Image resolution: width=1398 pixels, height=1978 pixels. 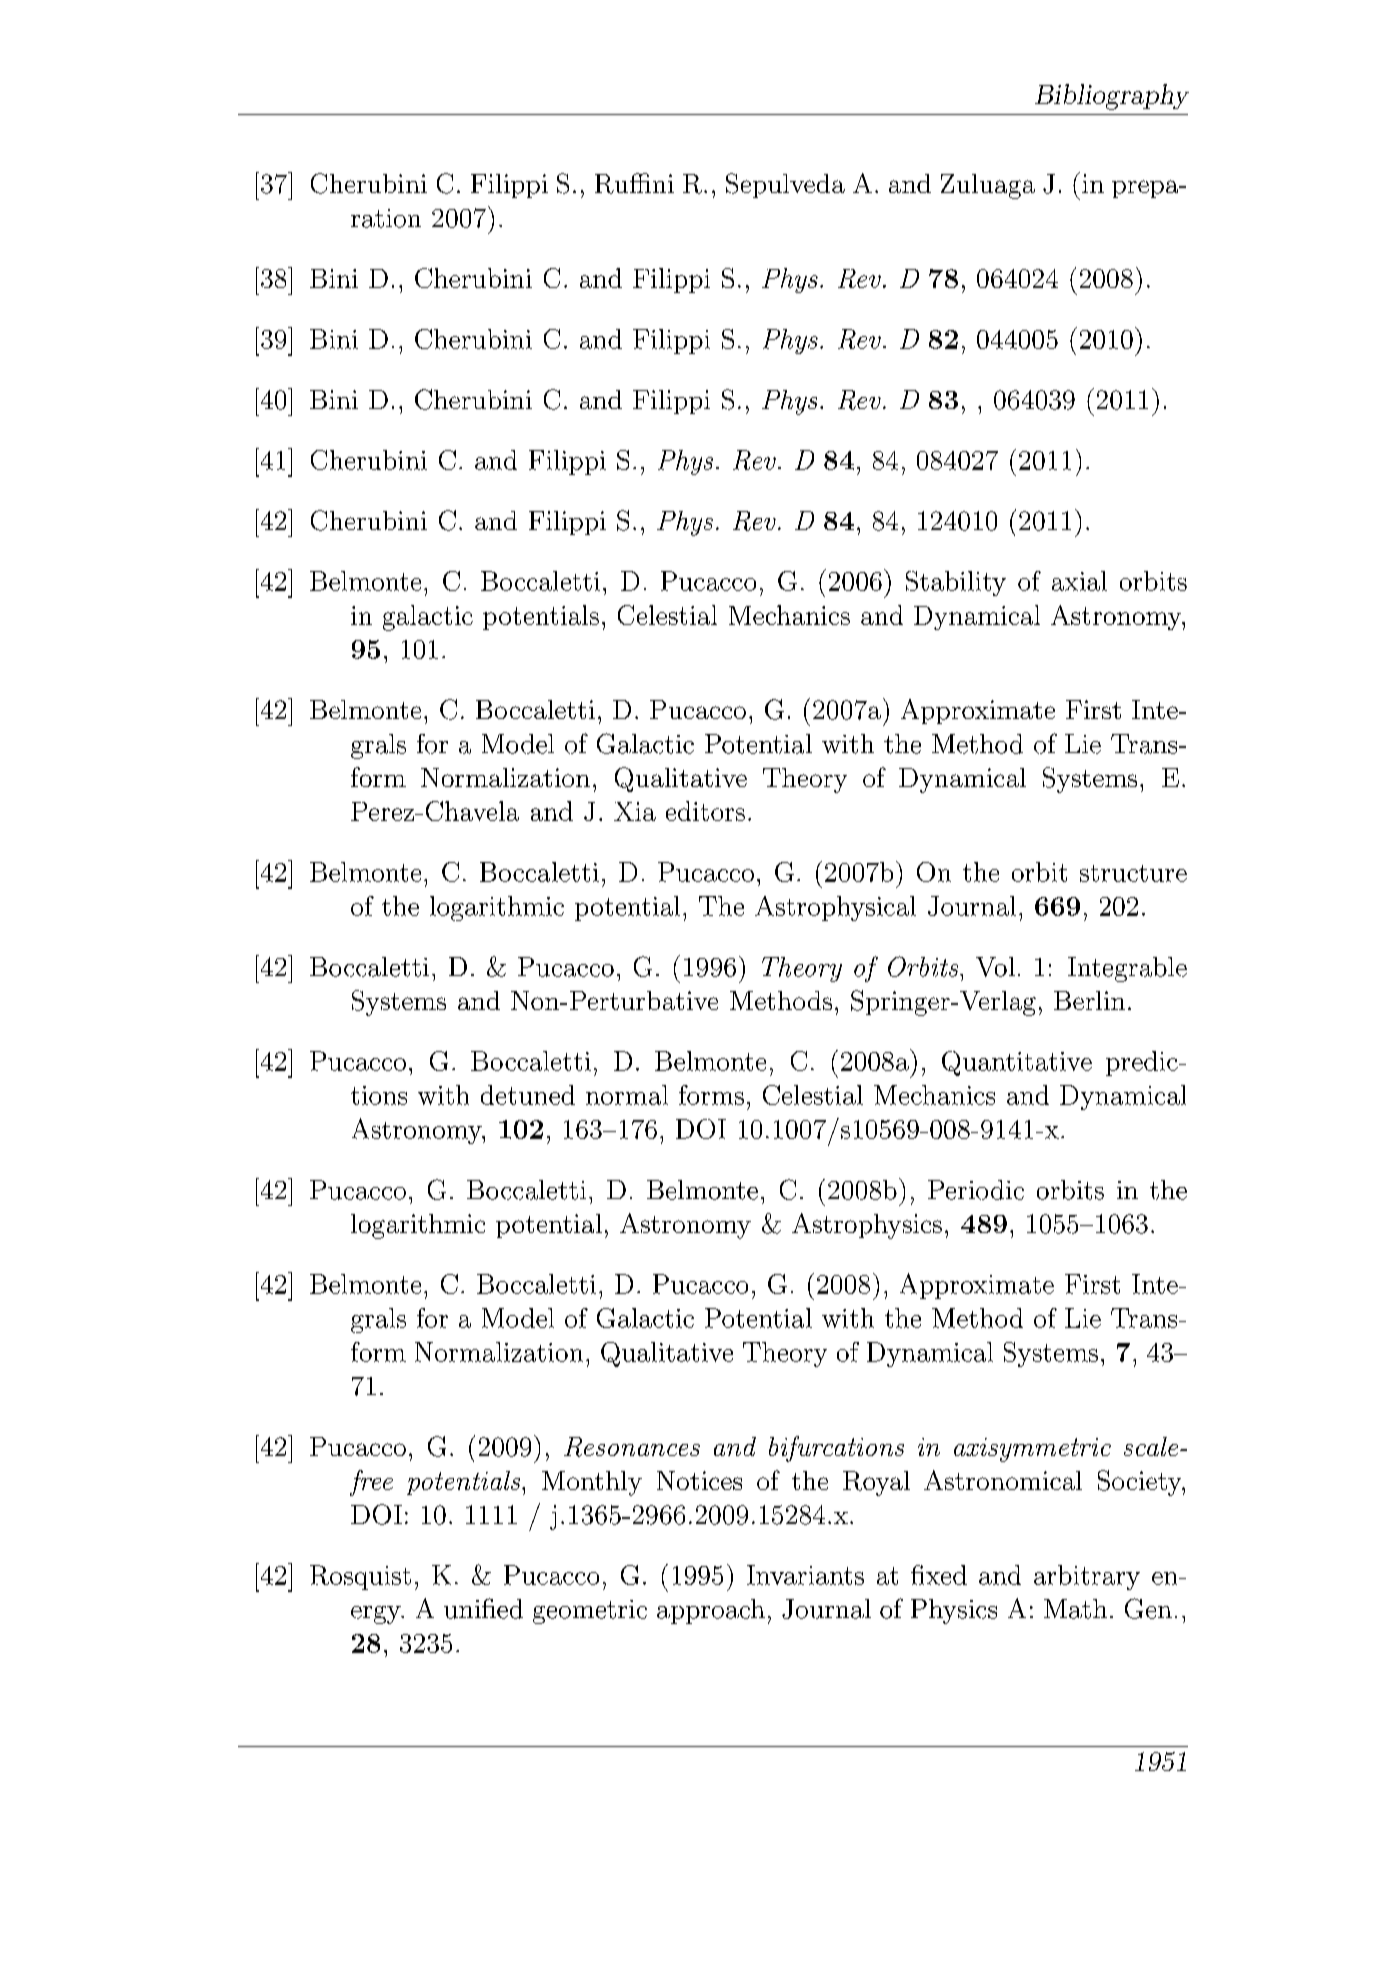 I want to click on Vol, so click(x=995, y=967).
